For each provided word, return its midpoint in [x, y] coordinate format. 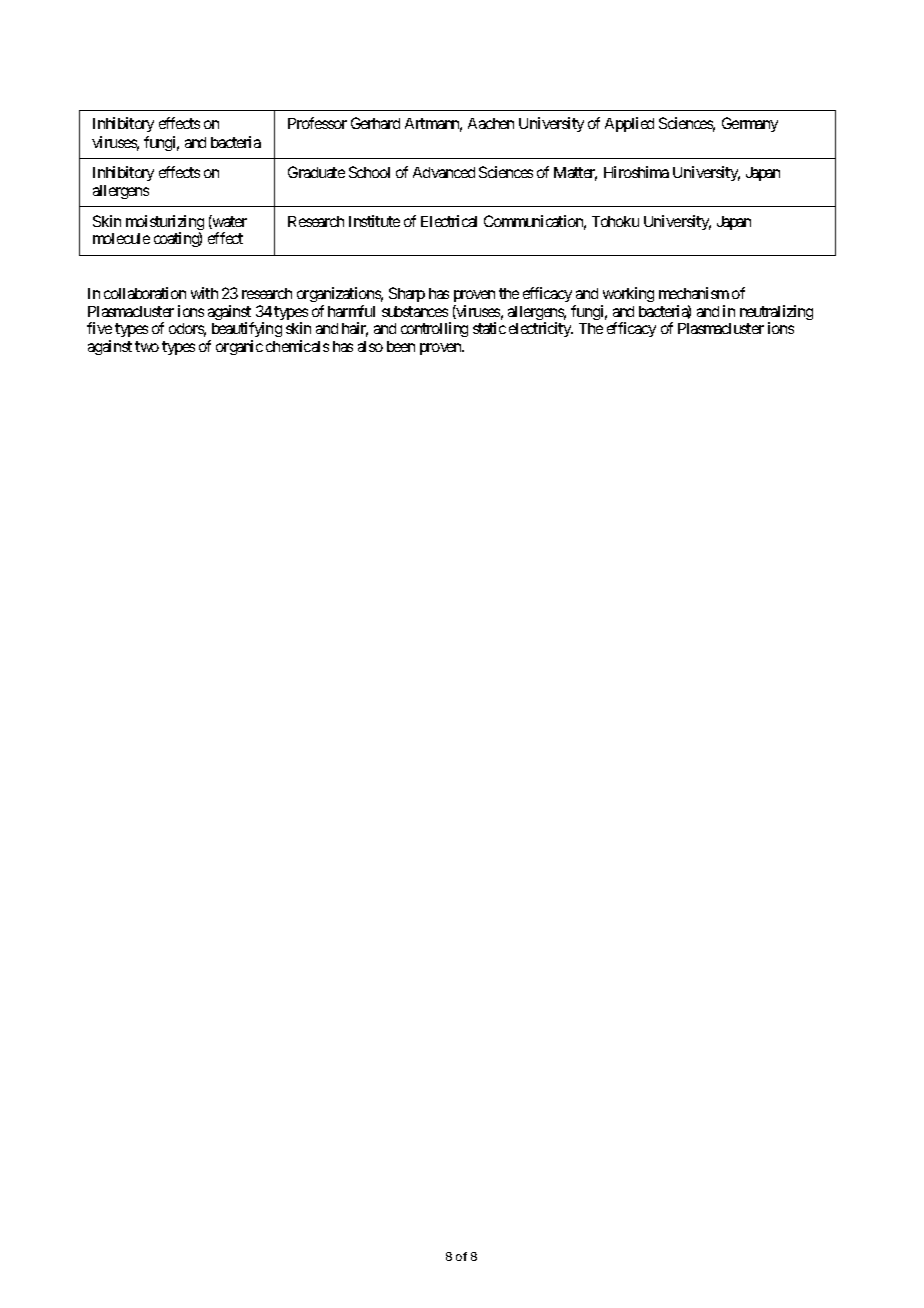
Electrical [449, 221]
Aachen [491, 123]
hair [355, 329]
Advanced [444, 172]
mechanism [694, 293]
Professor [317, 123]
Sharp [407, 294]
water [229, 222]
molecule [121, 238]
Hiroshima [636, 172]
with [204, 293]
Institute [374, 221]
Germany [750, 124]
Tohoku [615, 221]
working [628, 294]
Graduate [316, 172]
